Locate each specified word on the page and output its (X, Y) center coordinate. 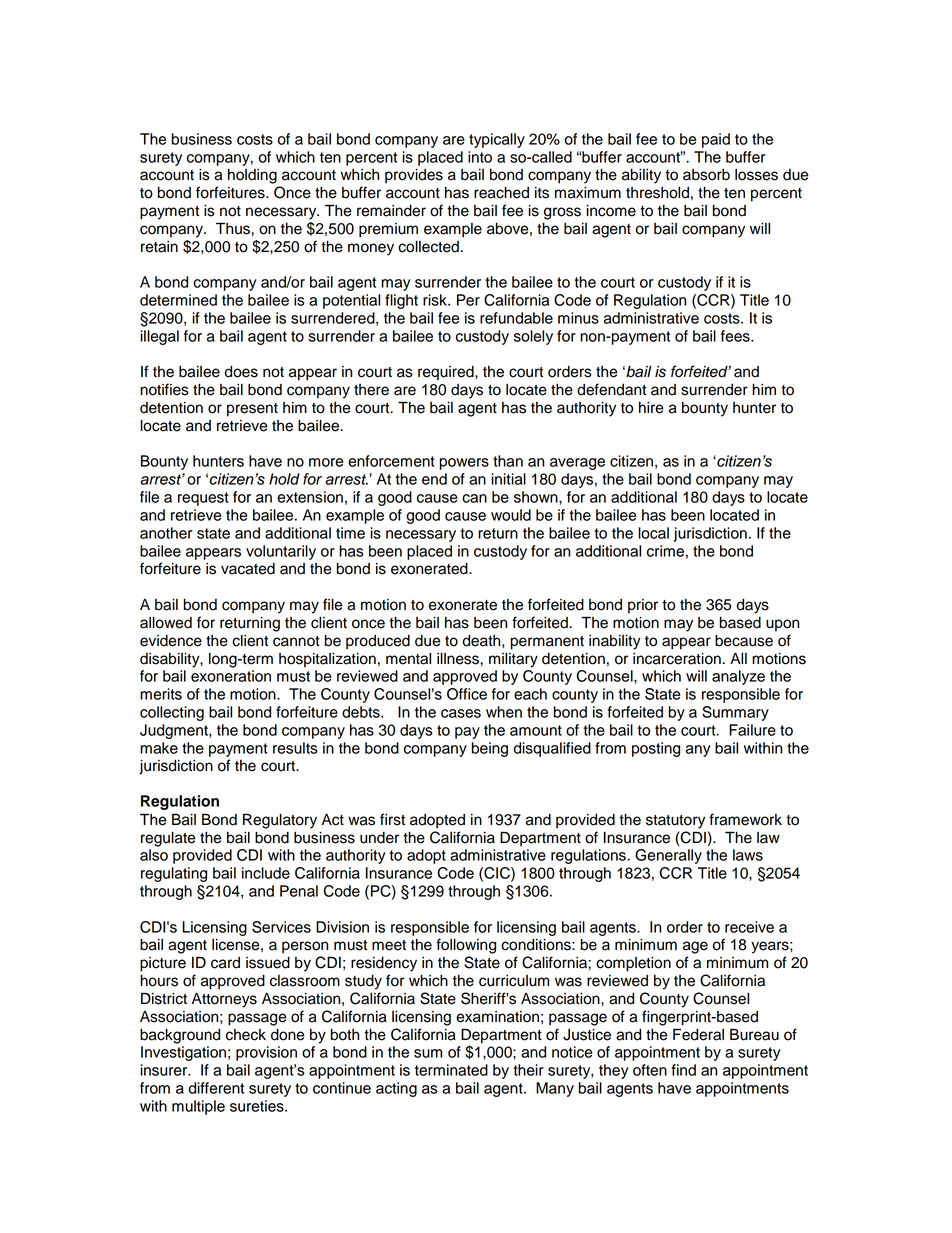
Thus (234, 228)
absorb (706, 175)
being (489, 749)
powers (464, 464)
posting (656, 749)
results (295, 748)
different (216, 1088)
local (653, 533)
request (203, 499)
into (480, 157)
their (528, 1070)
